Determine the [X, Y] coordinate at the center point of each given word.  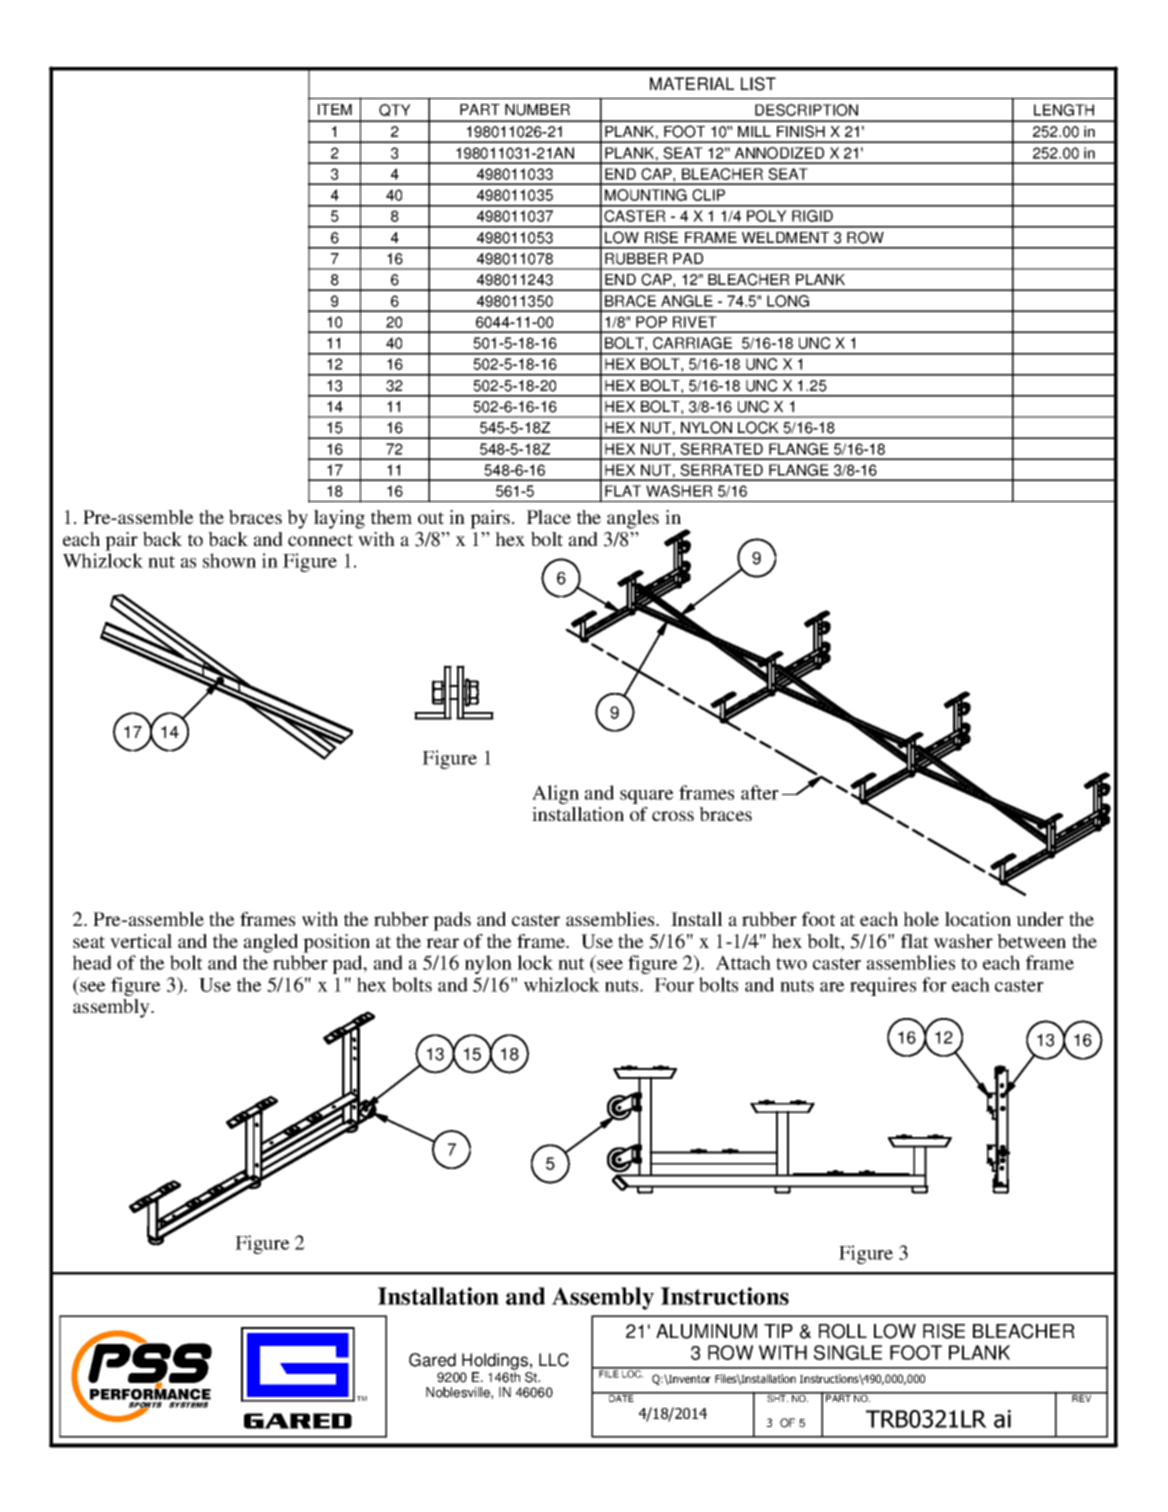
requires [883, 986]
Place [549, 517]
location [978, 919]
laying [339, 519]
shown [229, 560]
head [92, 962]
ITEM [335, 109]
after [760, 792]
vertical [141, 941]
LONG [788, 301]
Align [555, 794]
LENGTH [1064, 110]
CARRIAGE [692, 343]
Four [674, 985]
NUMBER [537, 110]
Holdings [495, 1361]
